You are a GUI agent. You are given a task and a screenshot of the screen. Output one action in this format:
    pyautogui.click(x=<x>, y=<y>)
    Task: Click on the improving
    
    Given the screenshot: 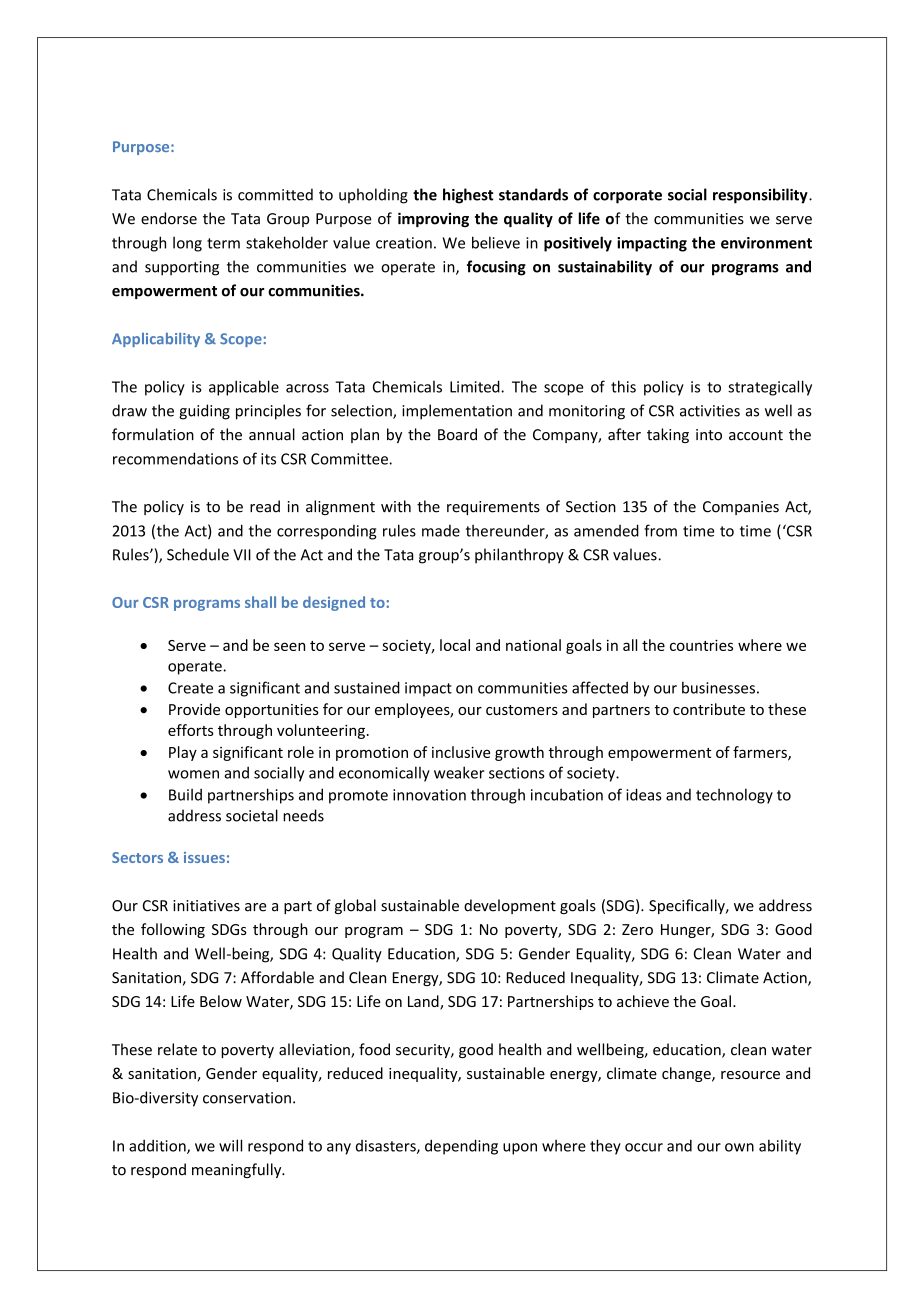 What is the action you would take?
    pyautogui.click(x=433, y=219)
